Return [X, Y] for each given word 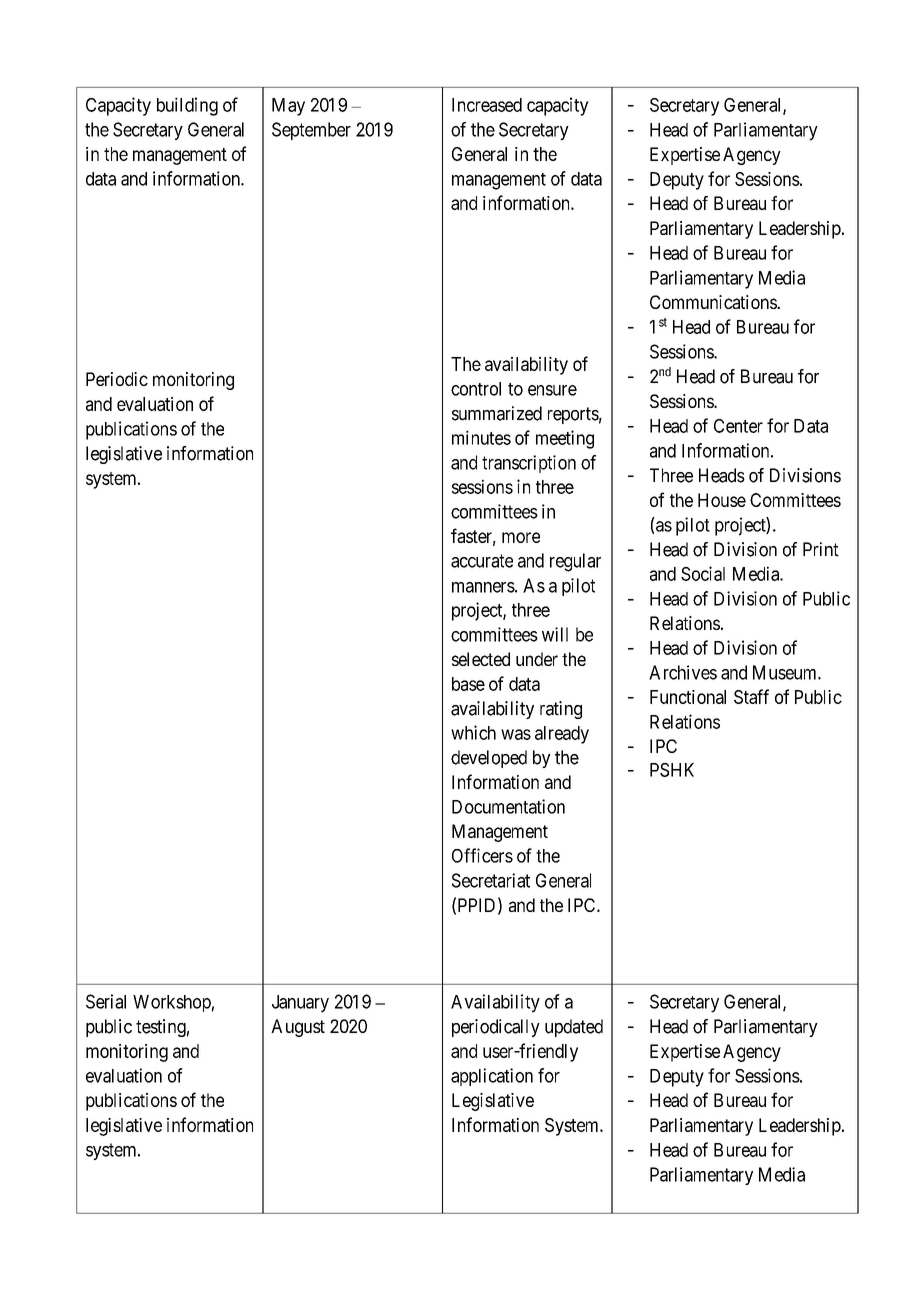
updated [574, 1028]
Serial [106, 1001]
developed [489, 759]
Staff [751, 696]
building [187, 106]
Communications [714, 302]
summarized [497, 413]
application [492, 1077]
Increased [487, 105]
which [473, 732]
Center [738, 426]
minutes [481, 437]
